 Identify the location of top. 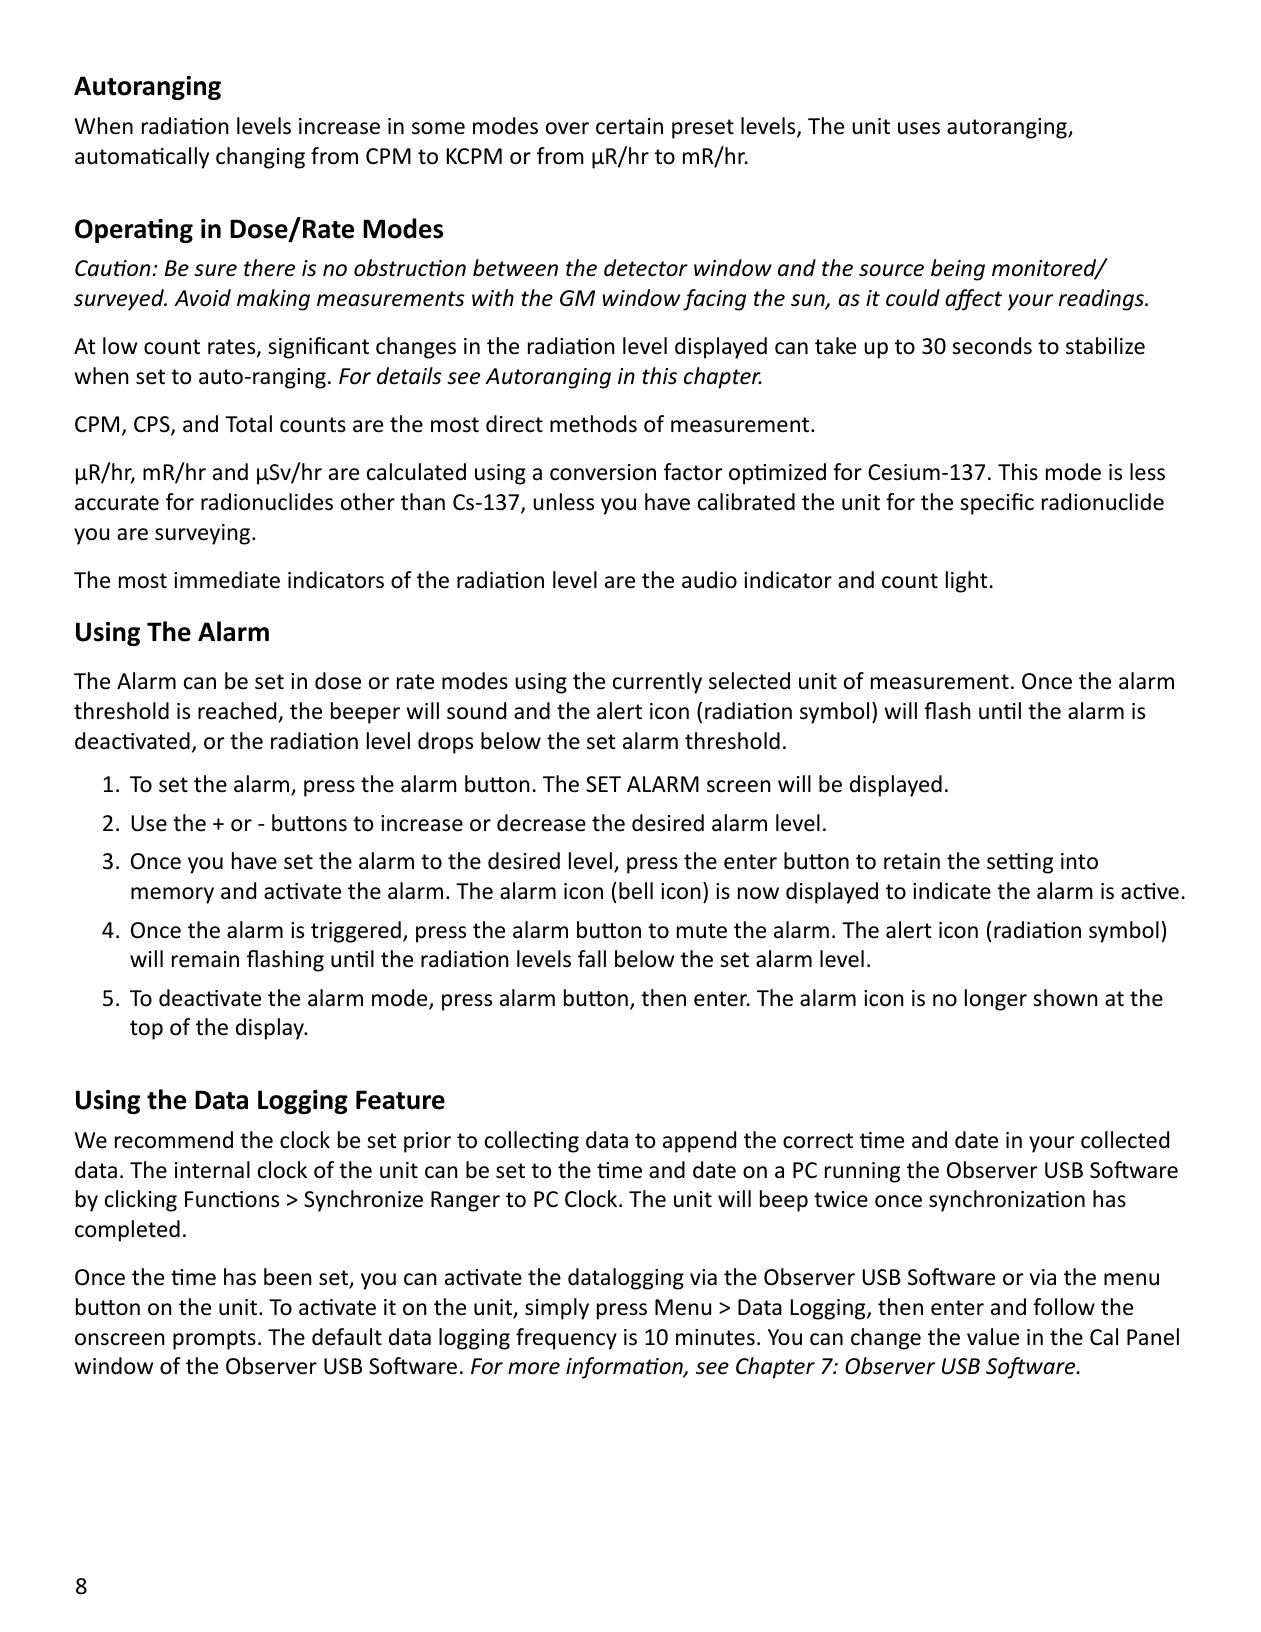
(146, 1030).
